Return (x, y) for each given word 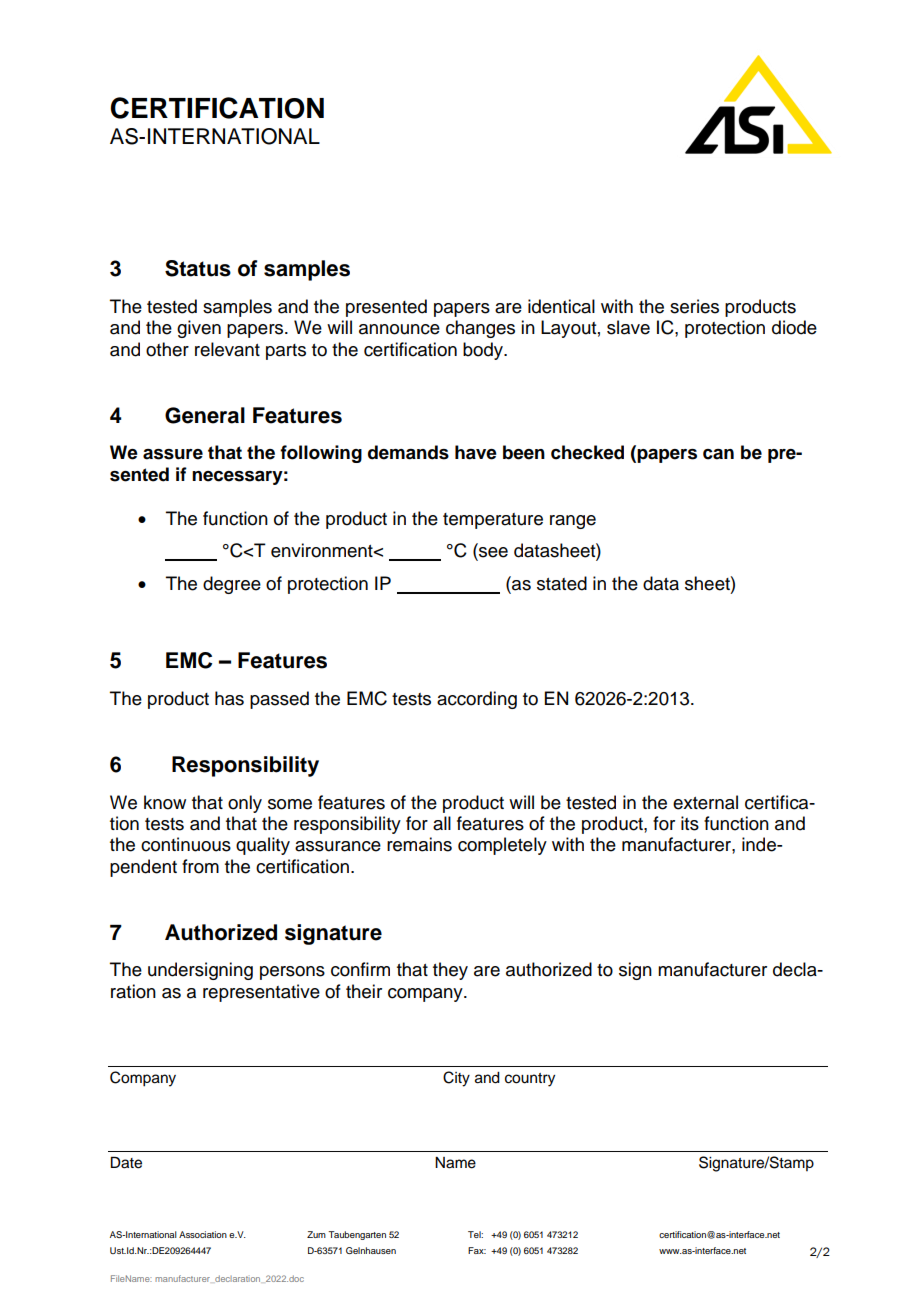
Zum (316, 1234)
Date (126, 1162)
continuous (186, 844)
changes (480, 329)
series (694, 306)
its (690, 823)
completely (502, 846)
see (492, 553)
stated (562, 583)
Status (198, 268)
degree (232, 585)
